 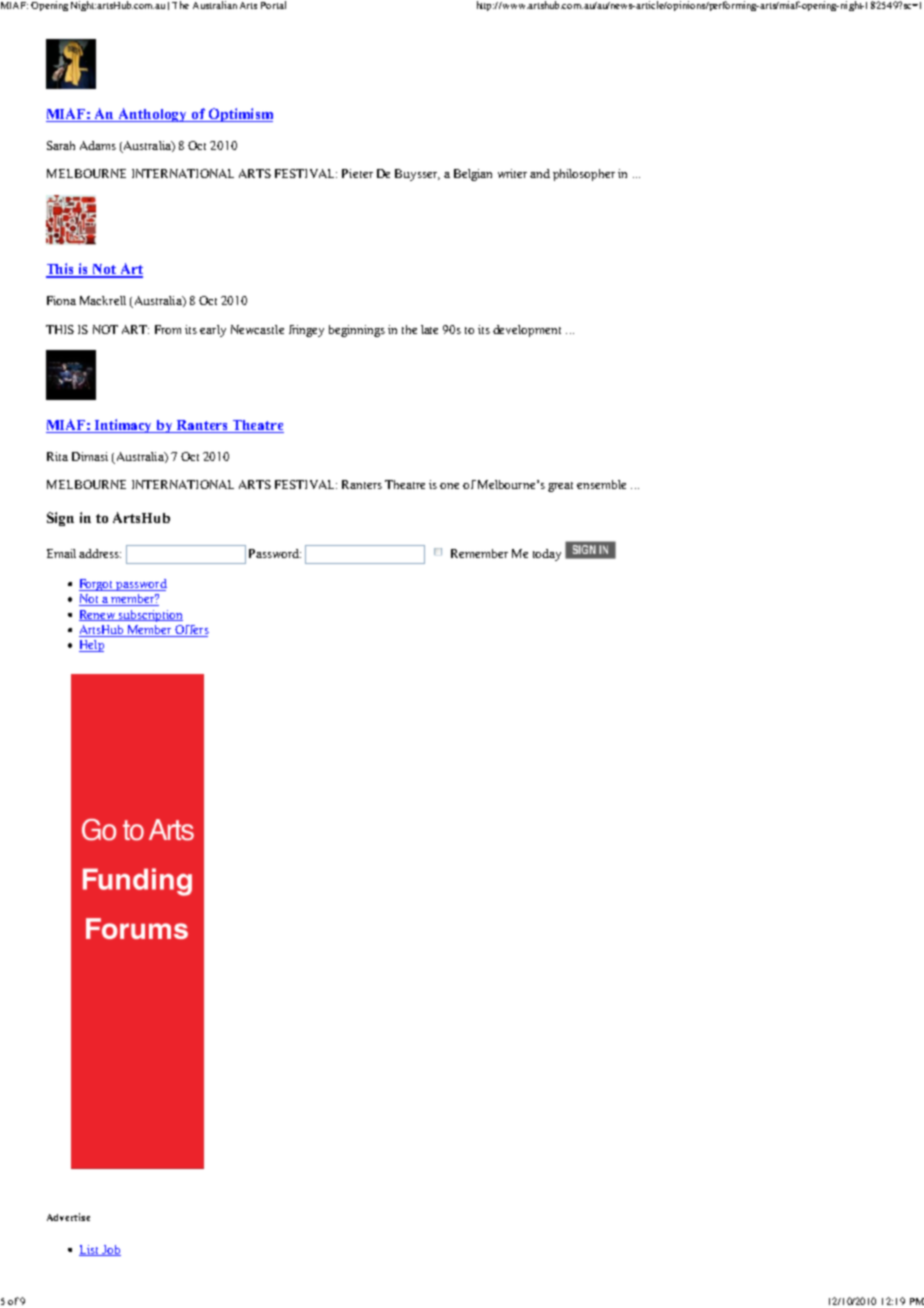 What do you see at coordinates (191, 631) in the image?
I see `Offers` at bounding box center [191, 631].
